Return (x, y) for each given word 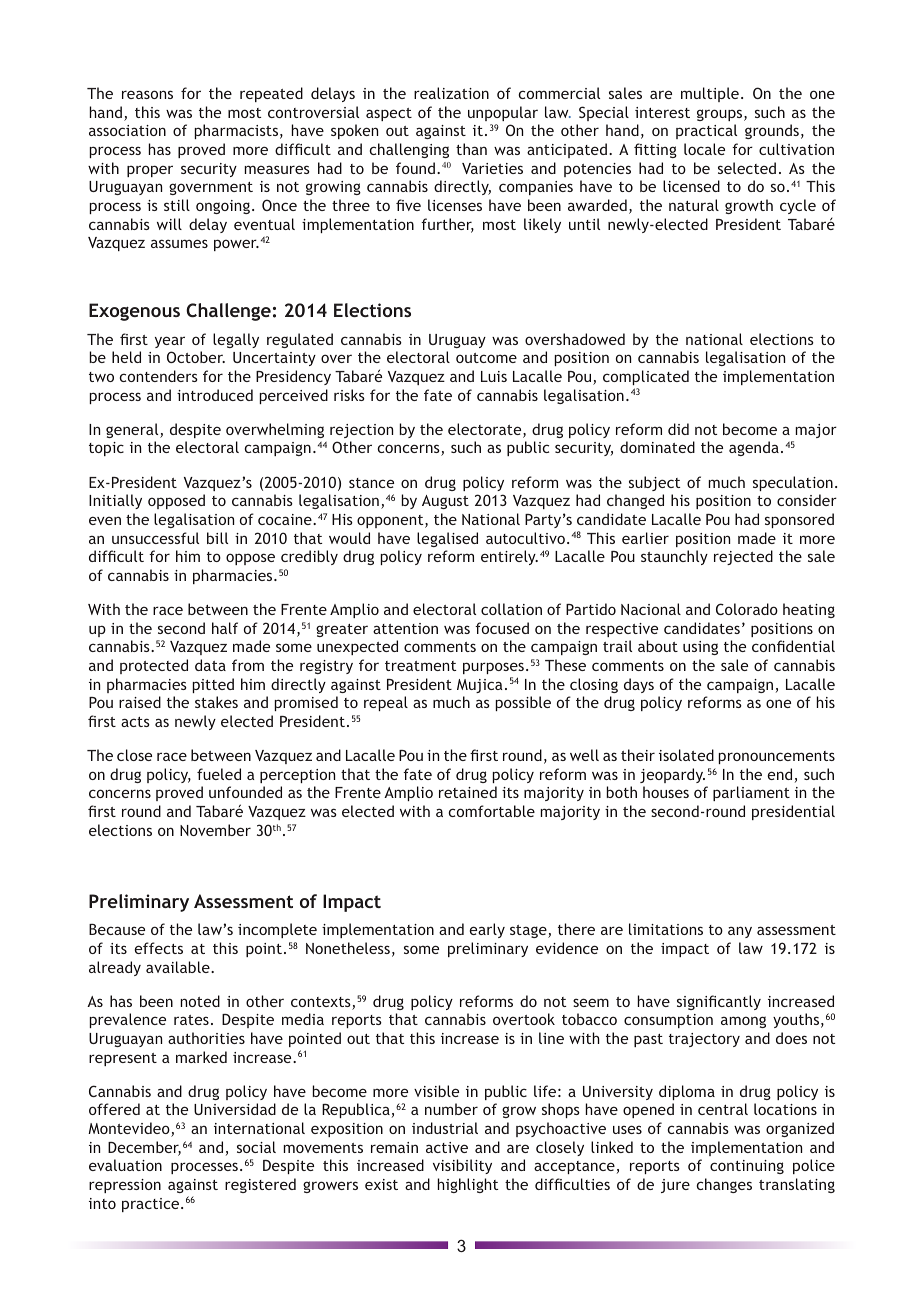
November (215, 830)
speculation (793, 483)
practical (706, 131)
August (445, 502)
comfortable (492, 811)
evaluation (125, 1165)
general (133, 430)
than (471, 149)
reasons (147, 94)
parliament (751, 793)
